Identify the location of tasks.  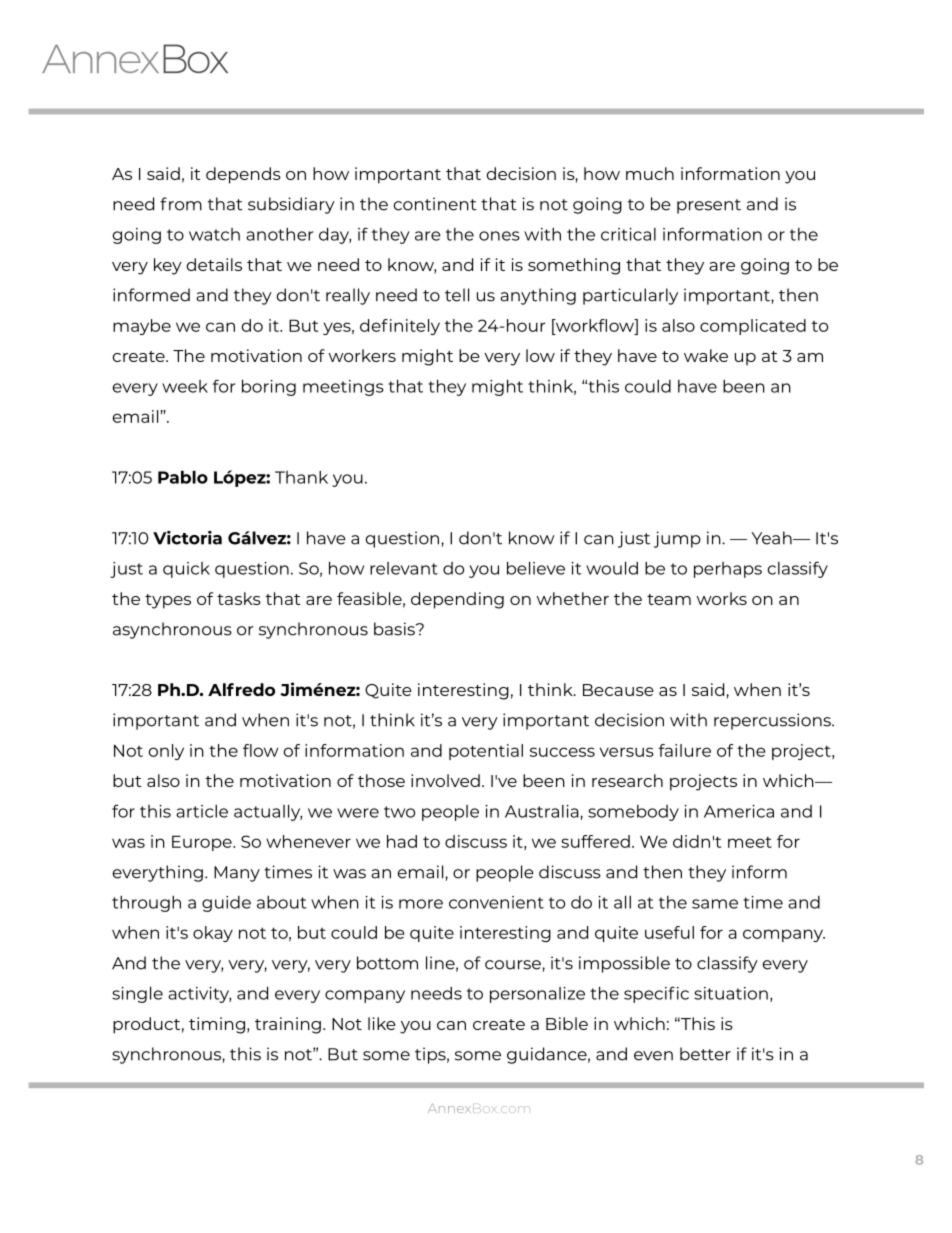
(239, 598).
